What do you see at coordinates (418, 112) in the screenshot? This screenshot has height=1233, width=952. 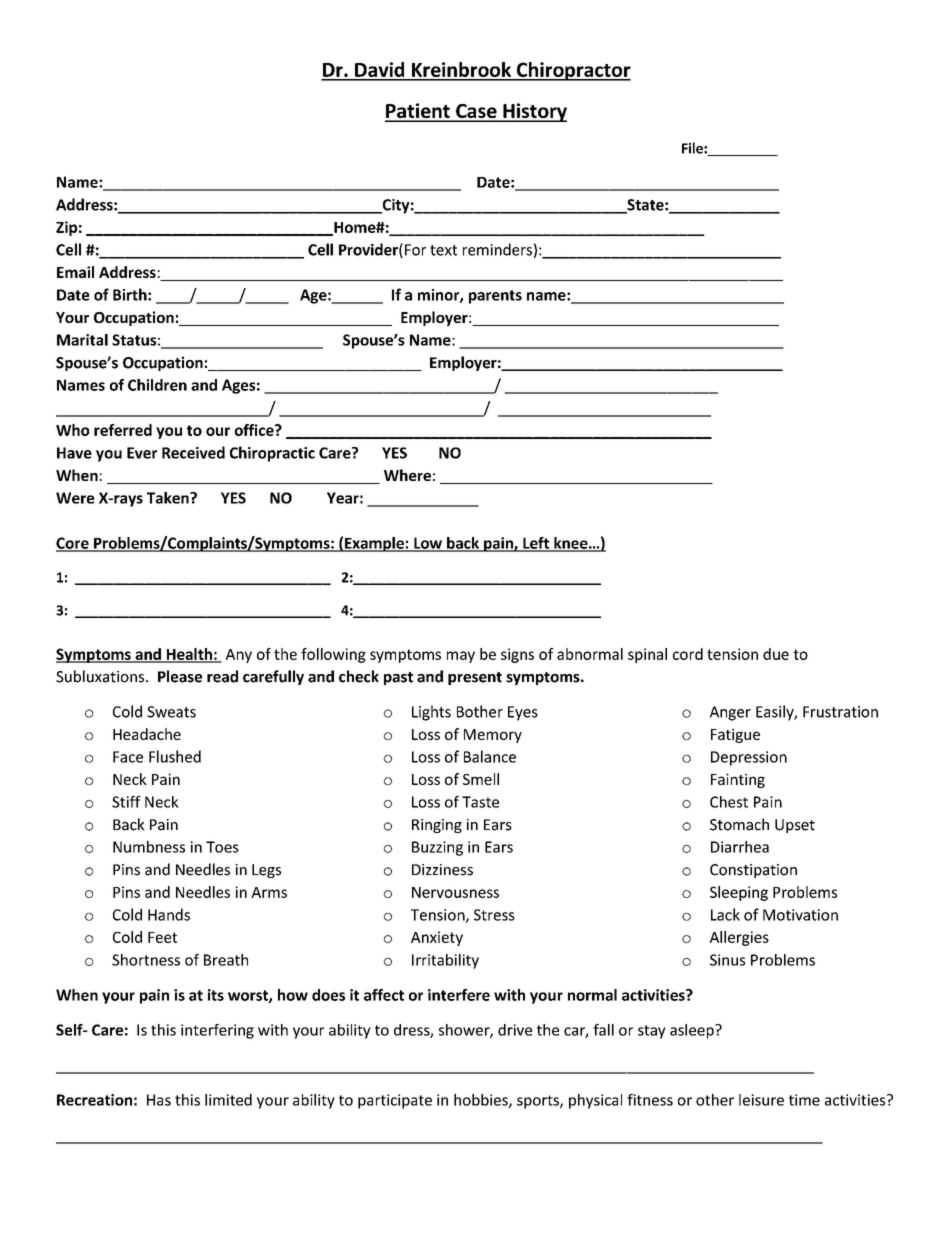 I see `Patient` at bounding box center [418, 112].
